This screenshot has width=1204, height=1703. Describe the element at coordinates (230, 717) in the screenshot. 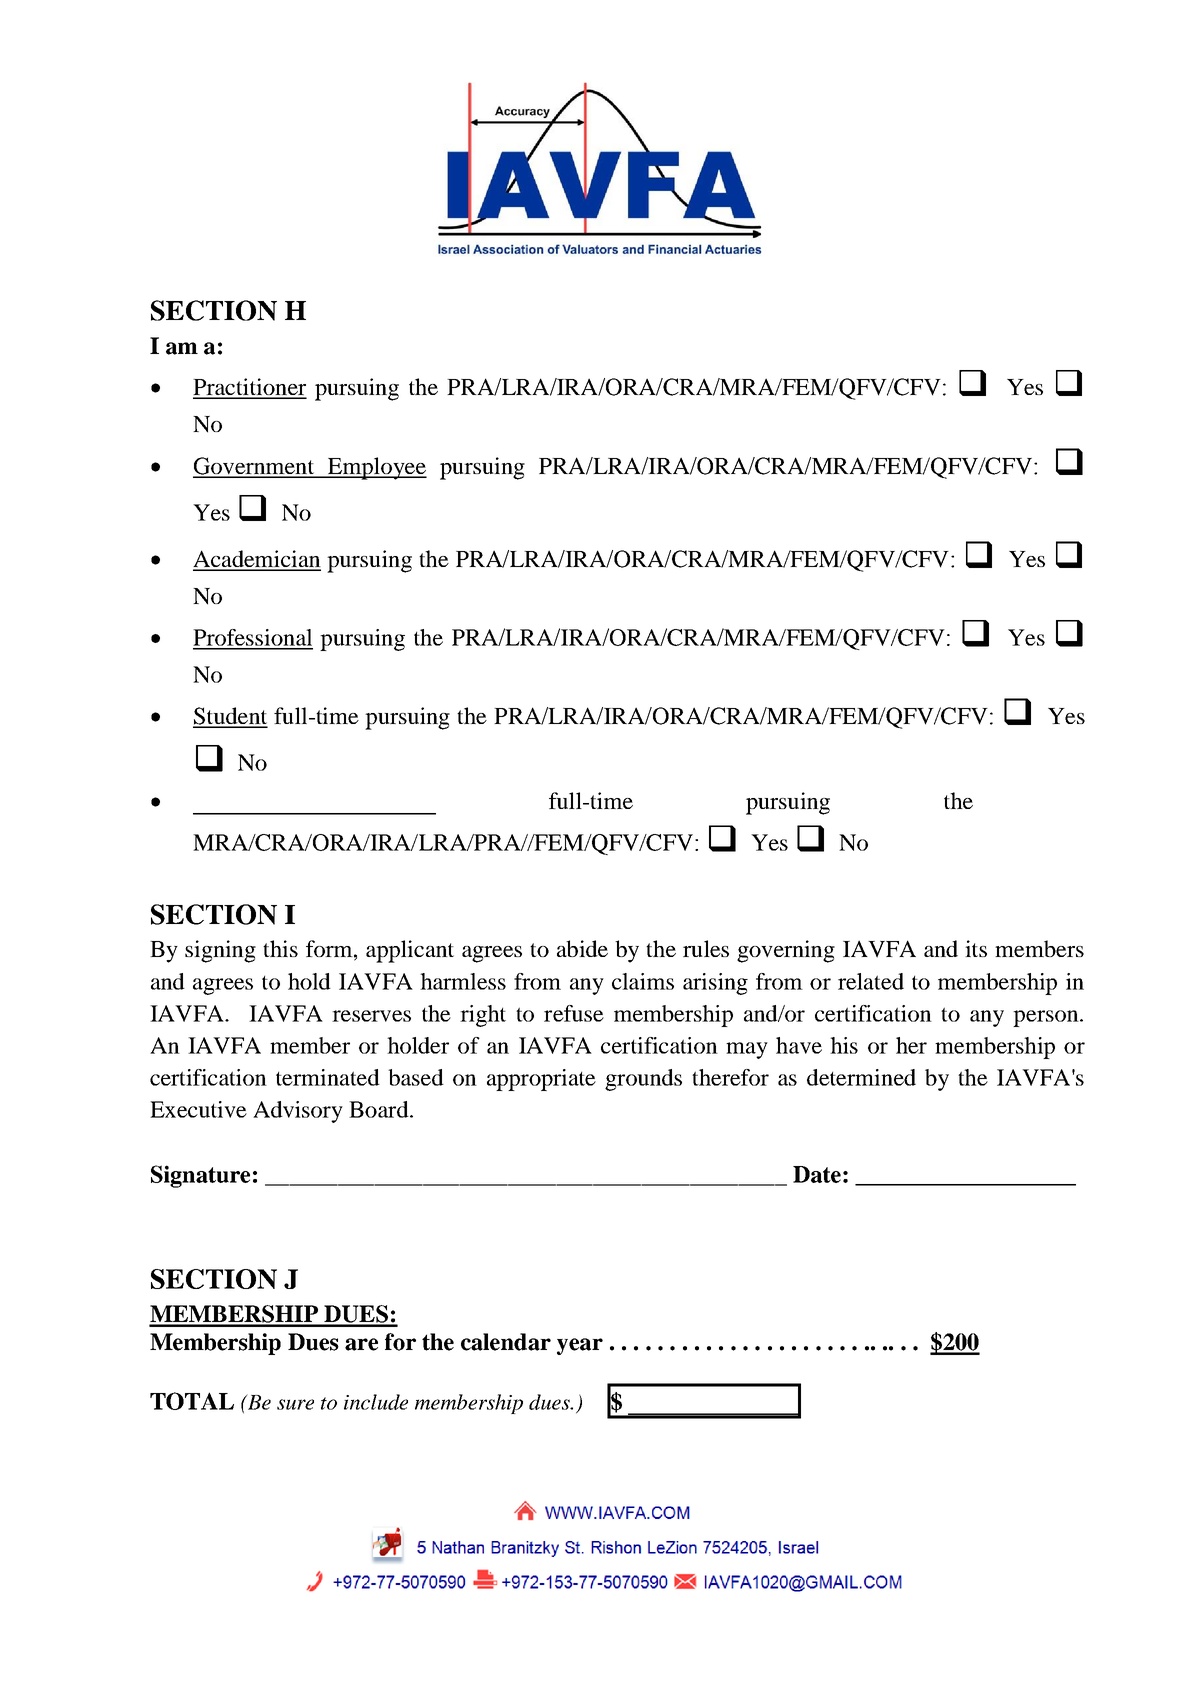

I see `Student` at that location.
